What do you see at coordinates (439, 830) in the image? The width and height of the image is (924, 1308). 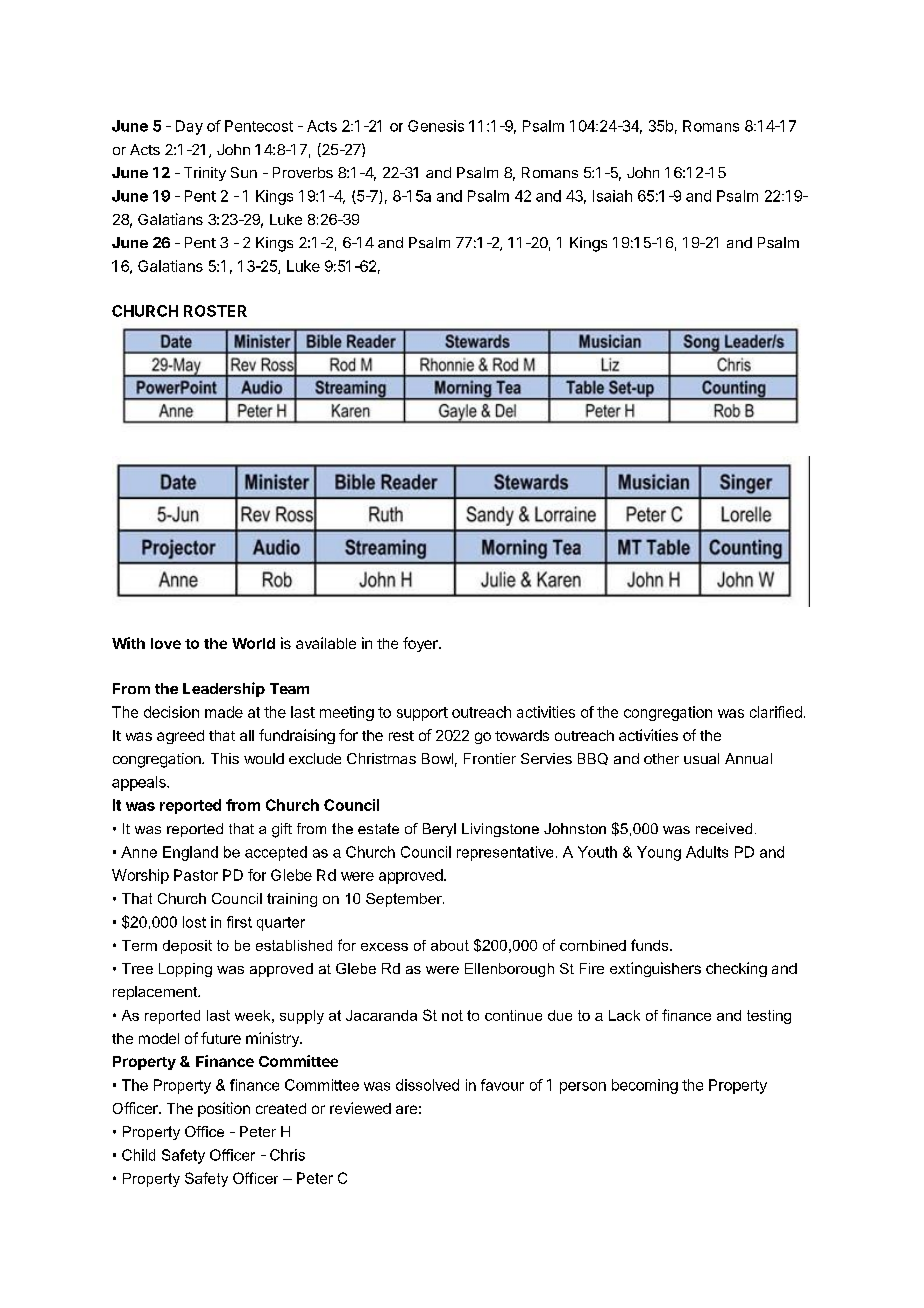 I see `Beryl` at bounding box center [439, 830].
